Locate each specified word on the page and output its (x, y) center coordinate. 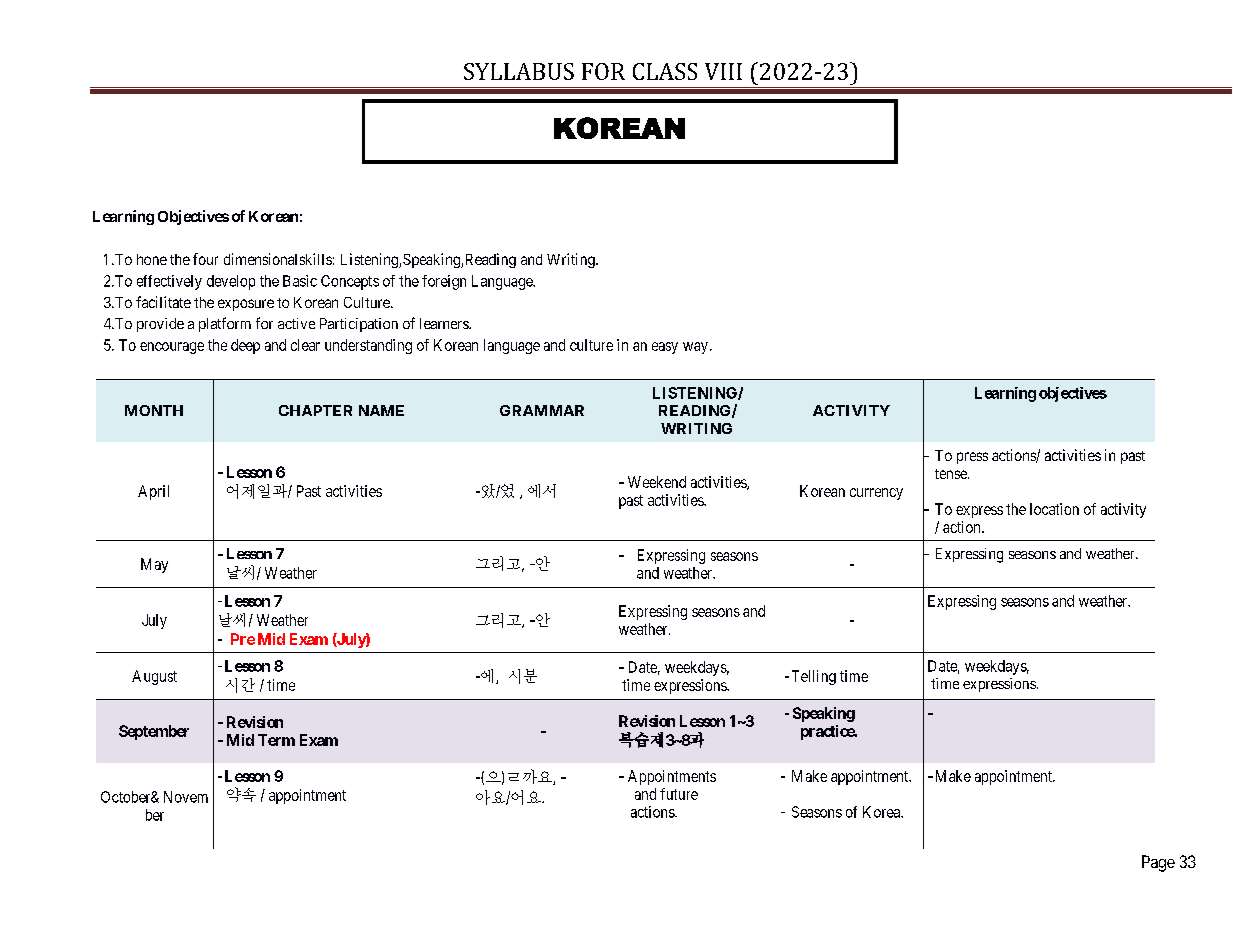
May (154, 565)
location (1054, 509)
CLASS (665, 71)
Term (276, 740)
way (695, 348)
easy (665, 348)
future (679, 794)
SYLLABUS (519, 71)
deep (245, 346)
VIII (723, 71)
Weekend (657, 482)
